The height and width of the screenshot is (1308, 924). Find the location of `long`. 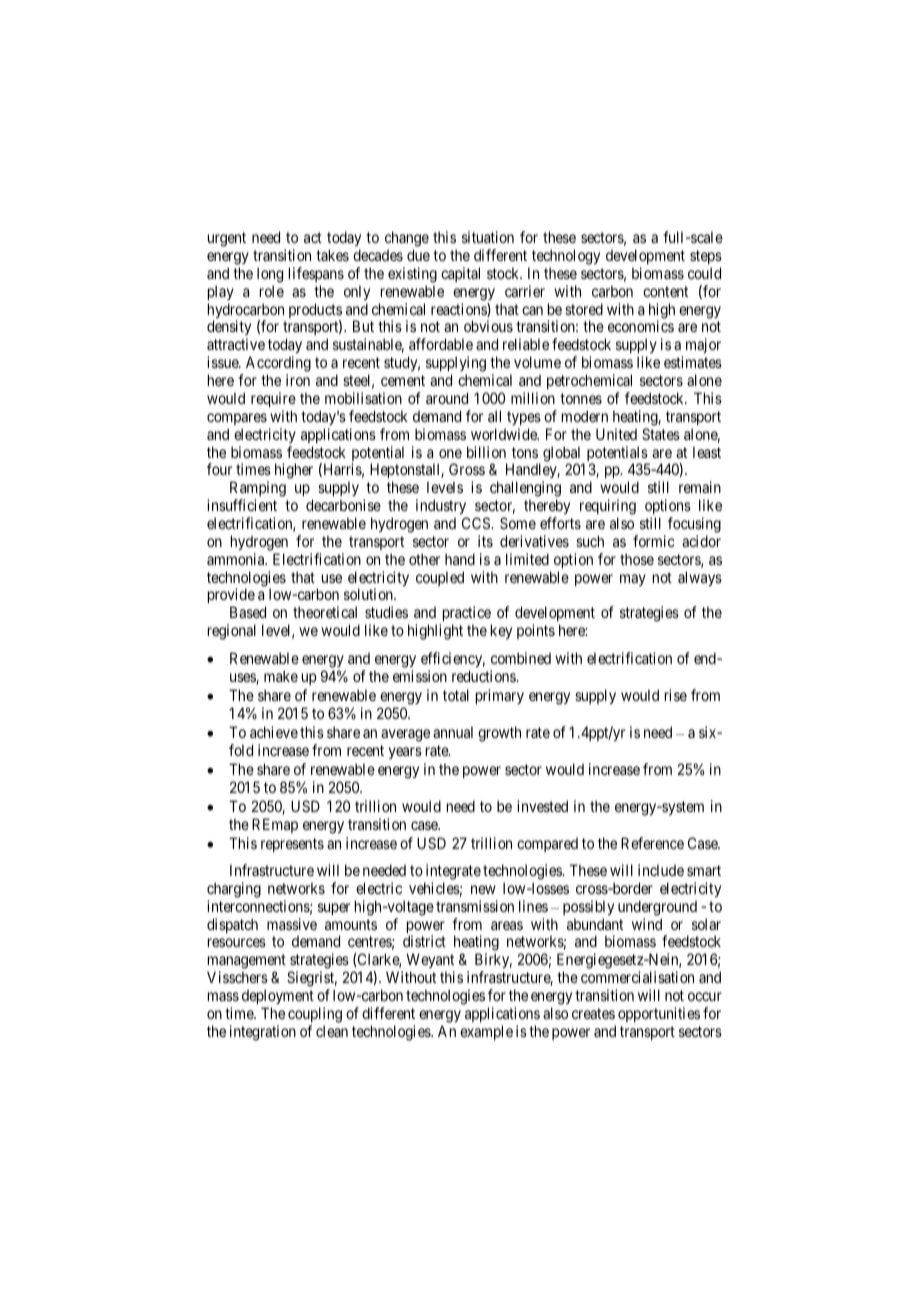

long is located at coordinates (270, 275).
